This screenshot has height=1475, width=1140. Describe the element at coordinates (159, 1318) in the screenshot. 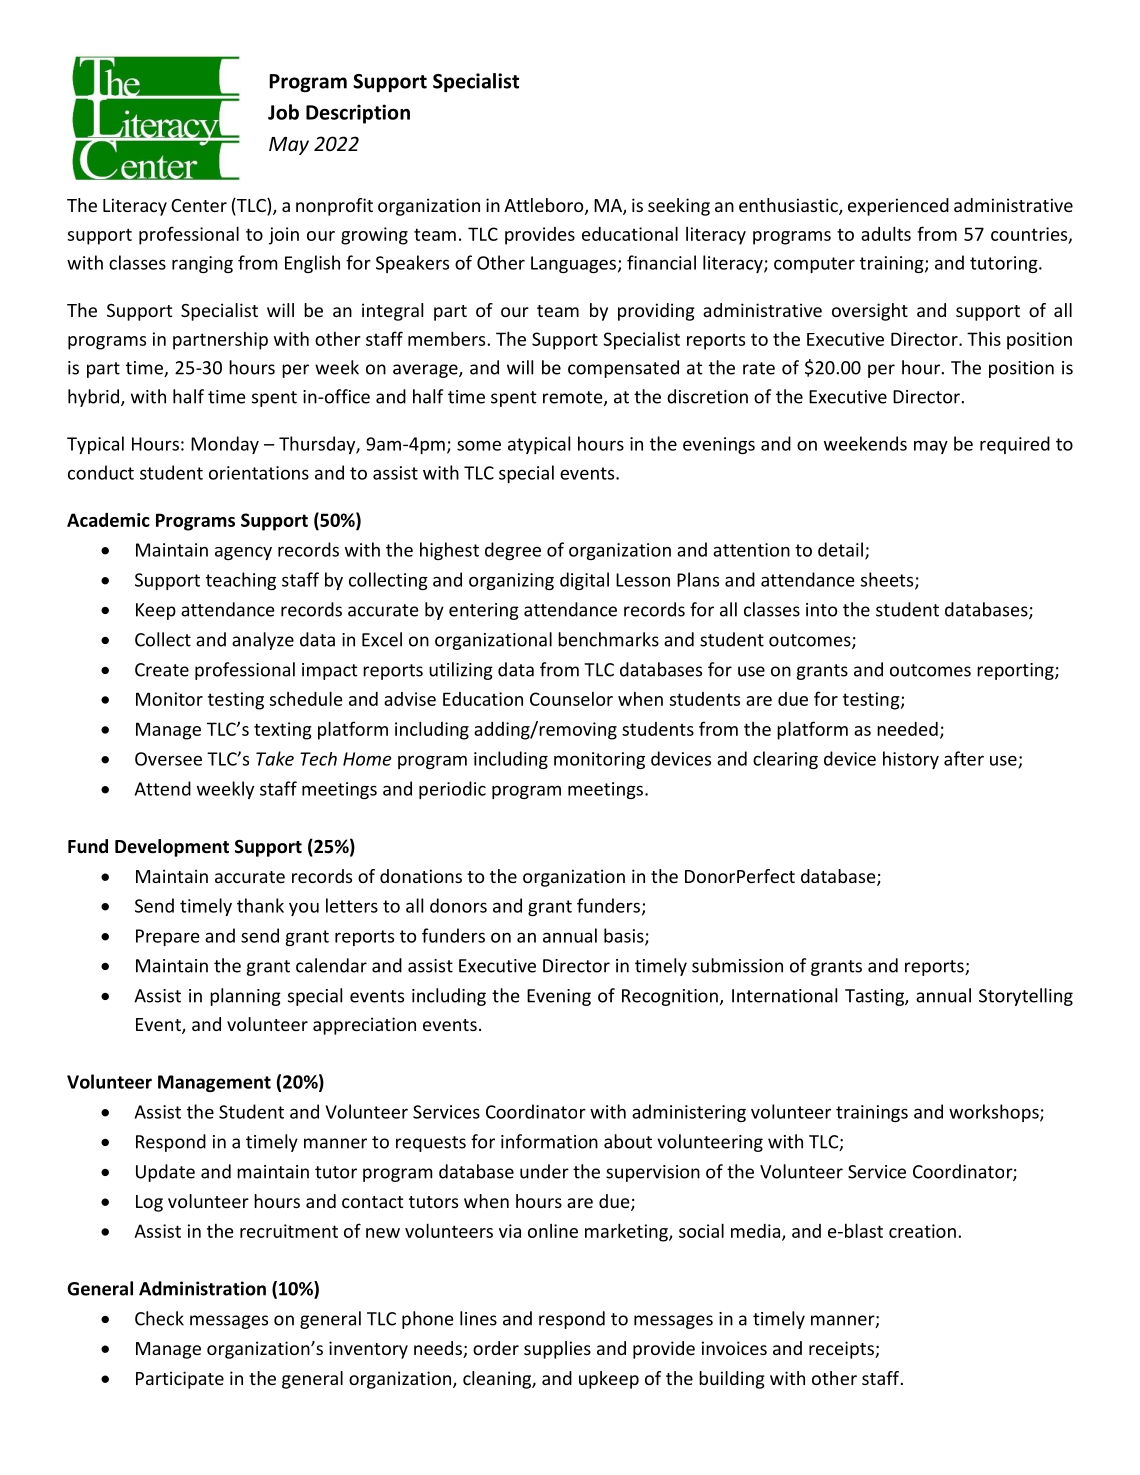

I see `Check` at that location.
